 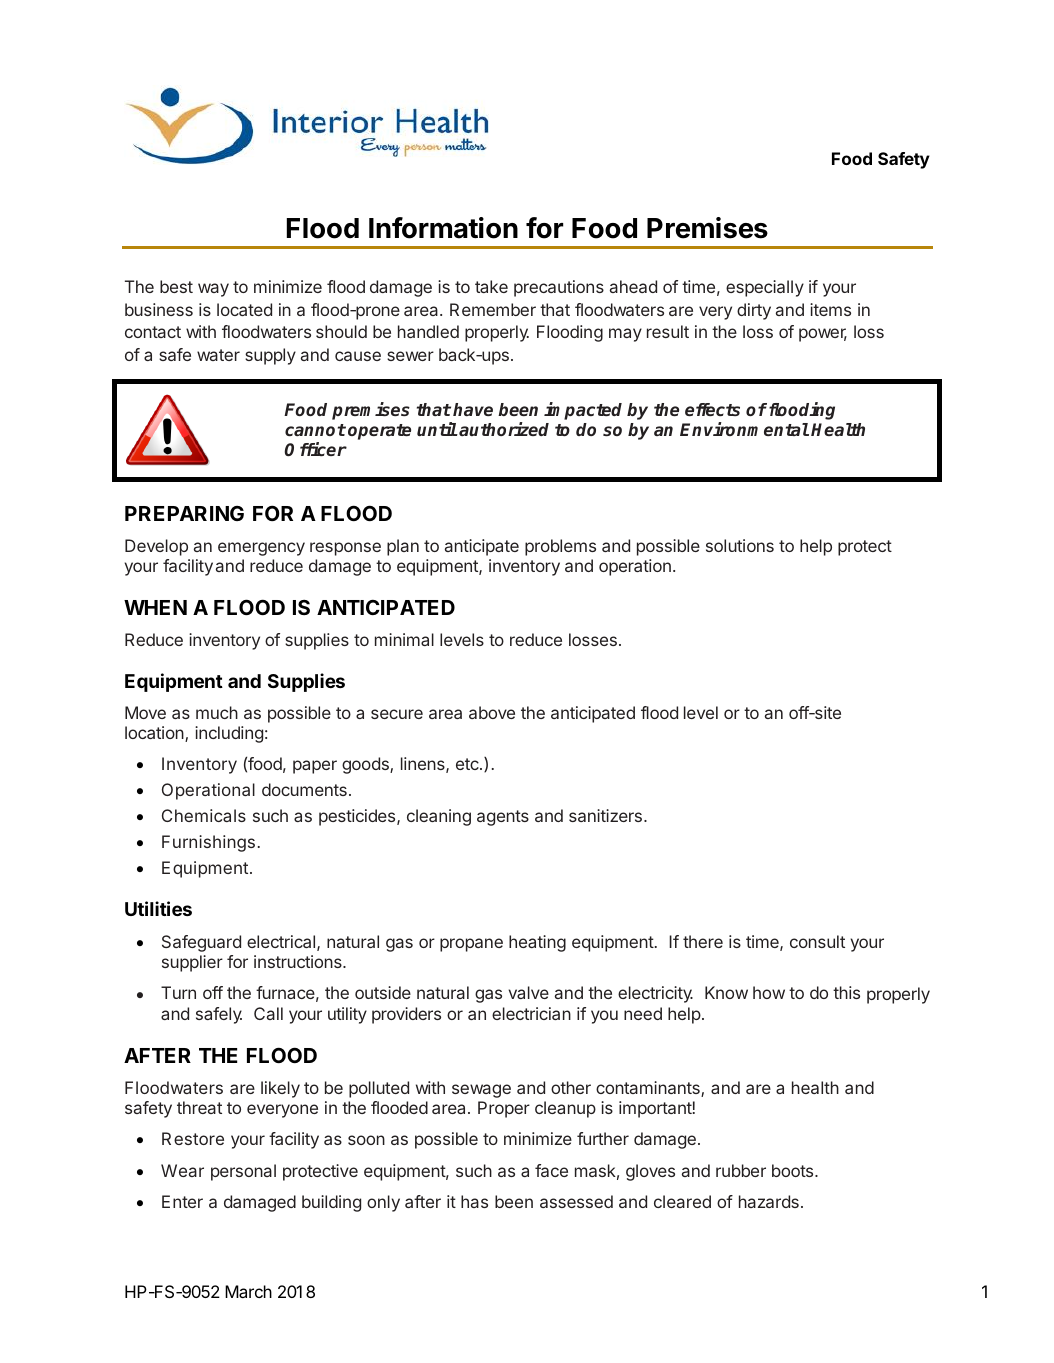 I want to click on has, so click(x=474, y=1201).
